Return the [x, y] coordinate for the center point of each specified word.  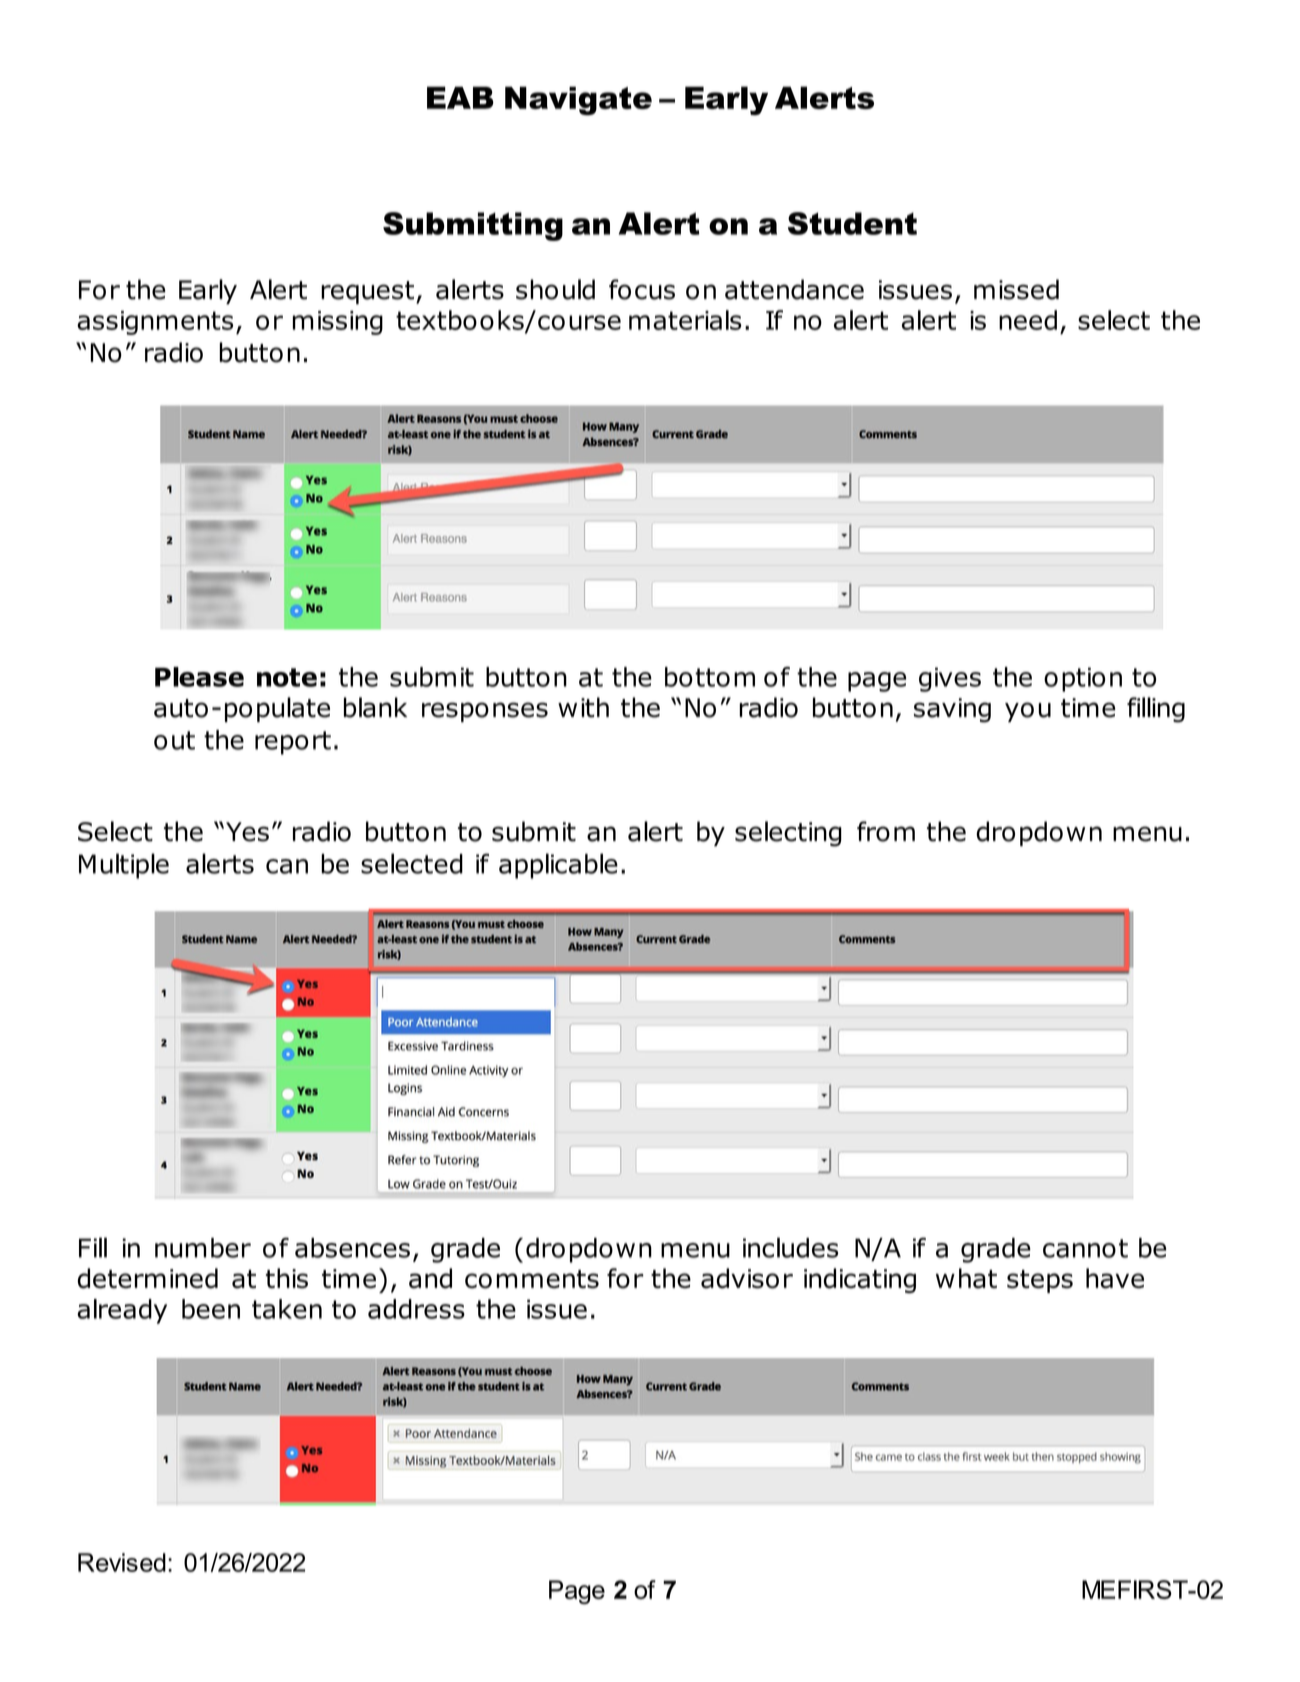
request [367, 293]
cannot [1085, 1248]
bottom [710, 677]
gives [950, 679]
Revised [122, 1562]
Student [852, 223]
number [203, 1248]
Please [199, 677]
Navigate [578, 101]
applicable [558, 866]
